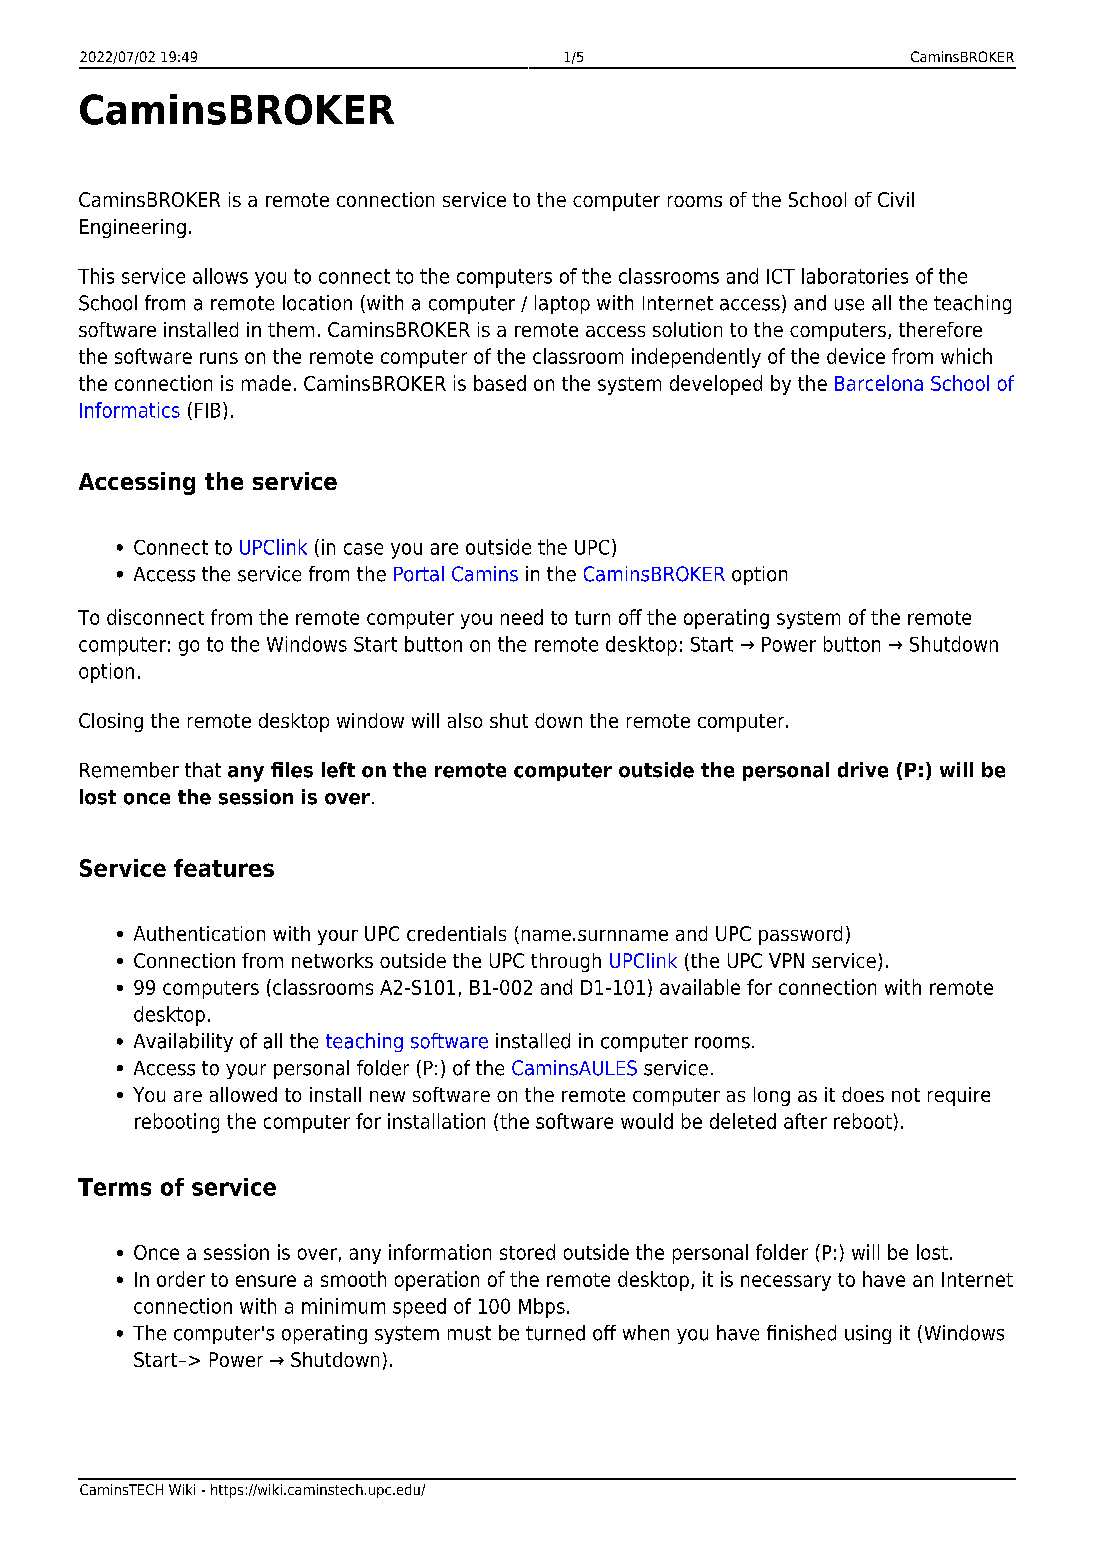 Image resolution: width=1094 pixels, height=1547 pixels. Describe the element at coordinates (896, 199) in the screenshot. I see `Civil` at that location.
